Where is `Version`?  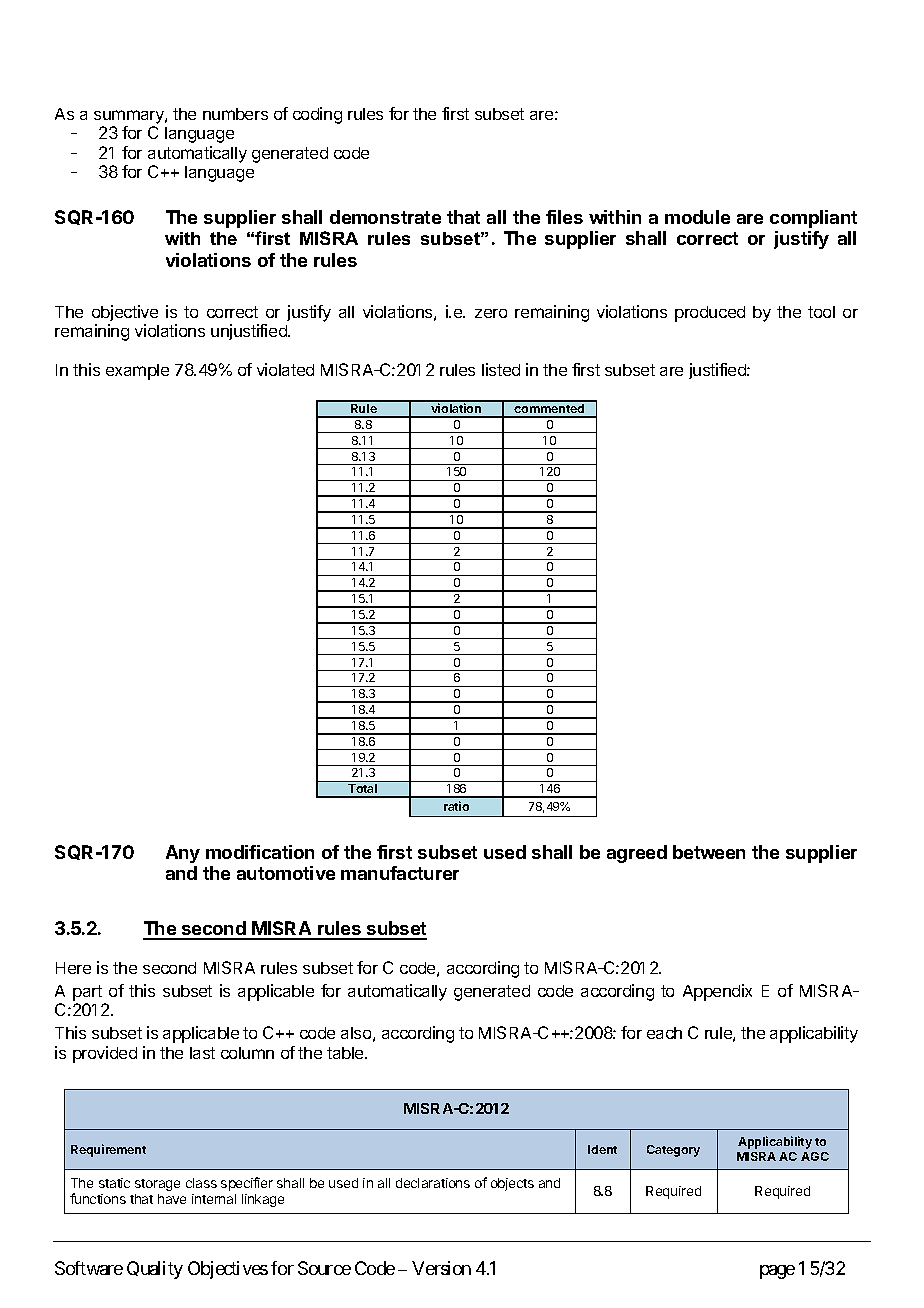
Version is located at coordinates (441, 1268).
